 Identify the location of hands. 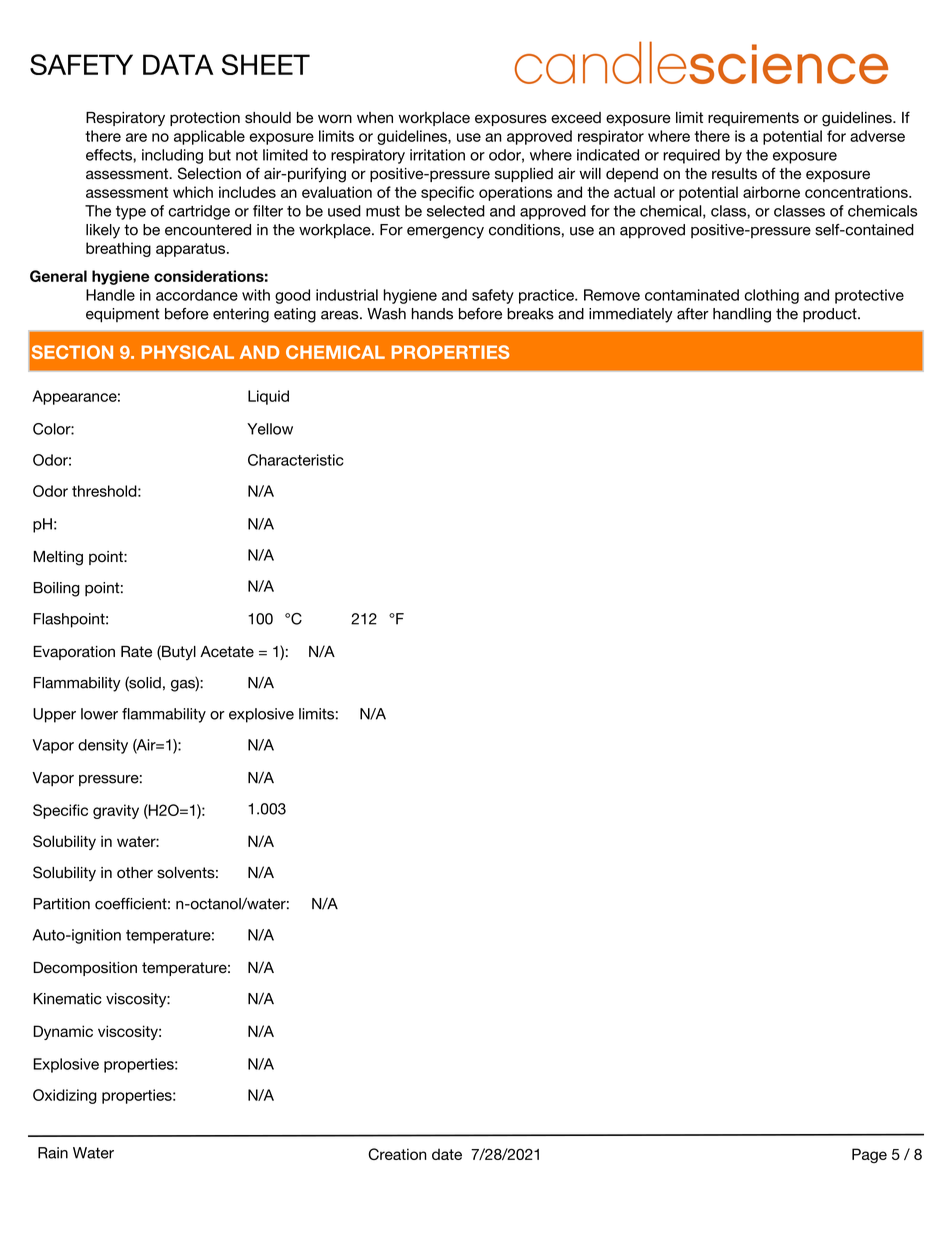
(432, 314).
